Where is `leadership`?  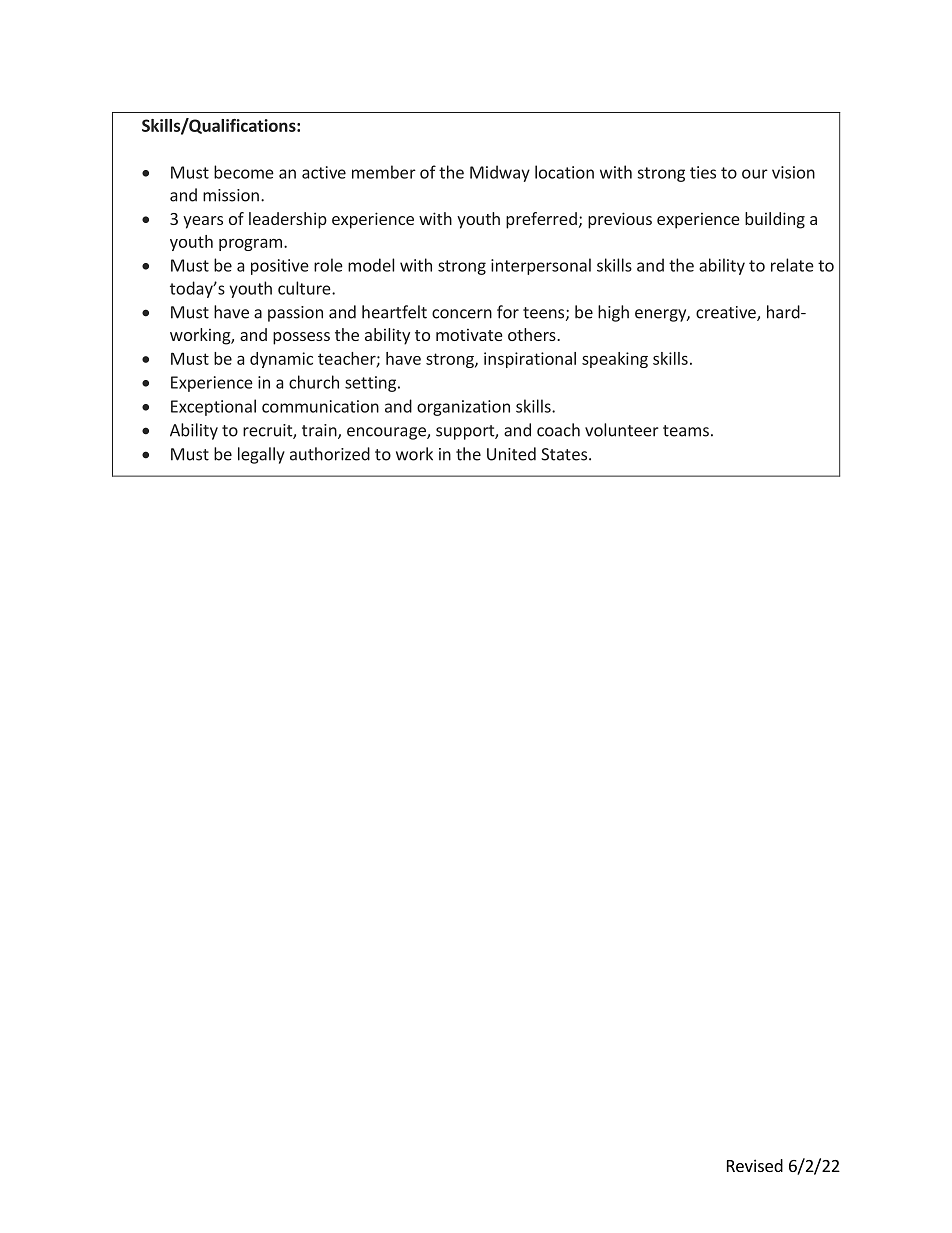 leadership is located at coordinates (288, 220).
